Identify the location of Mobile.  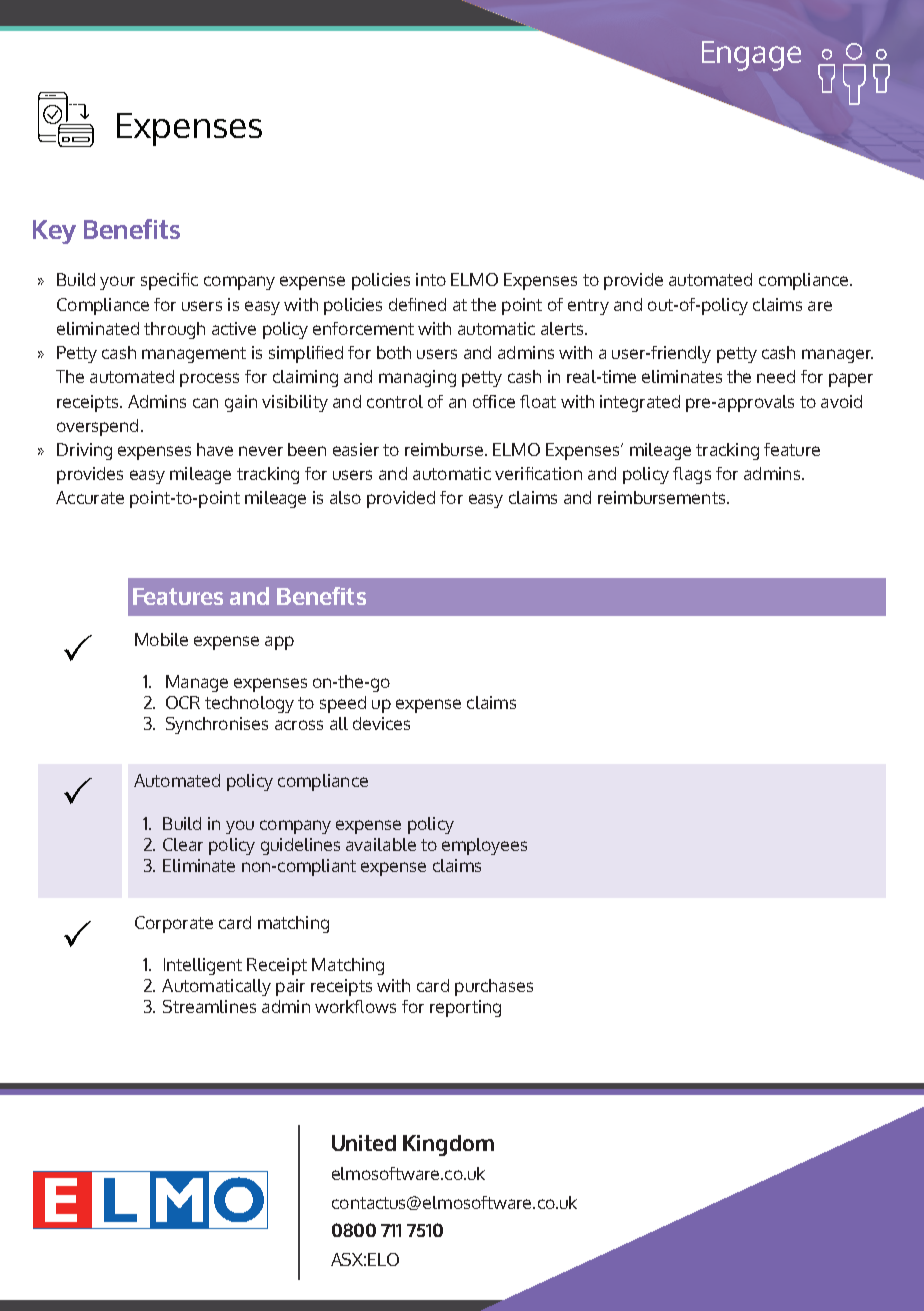
(161, 639).
